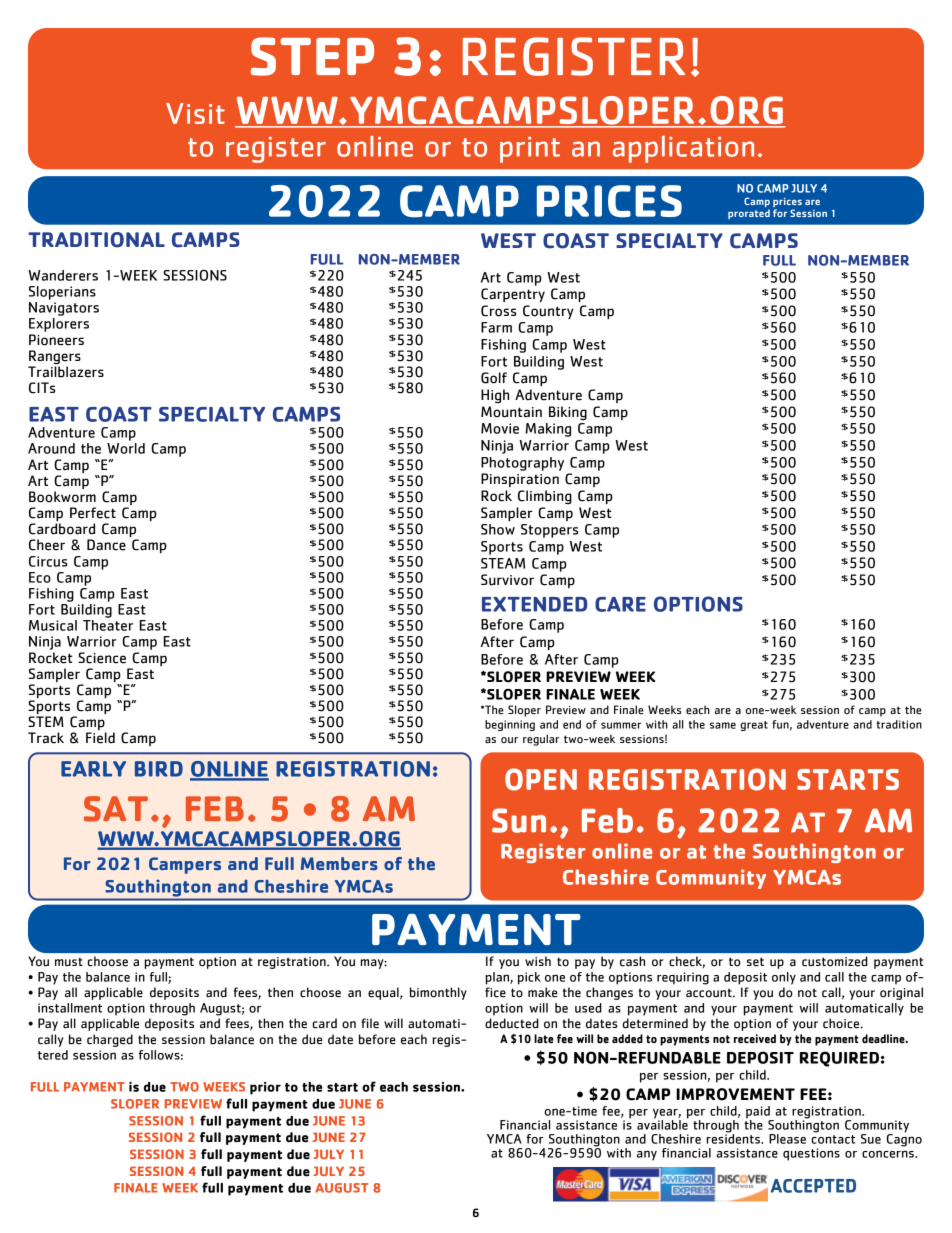 Image resolution: width=952 pixels, height=1233 pixels. What do you see at coordinates (126, 448) in the screenshot?
I see `World` at bounding box center [126, 448].
